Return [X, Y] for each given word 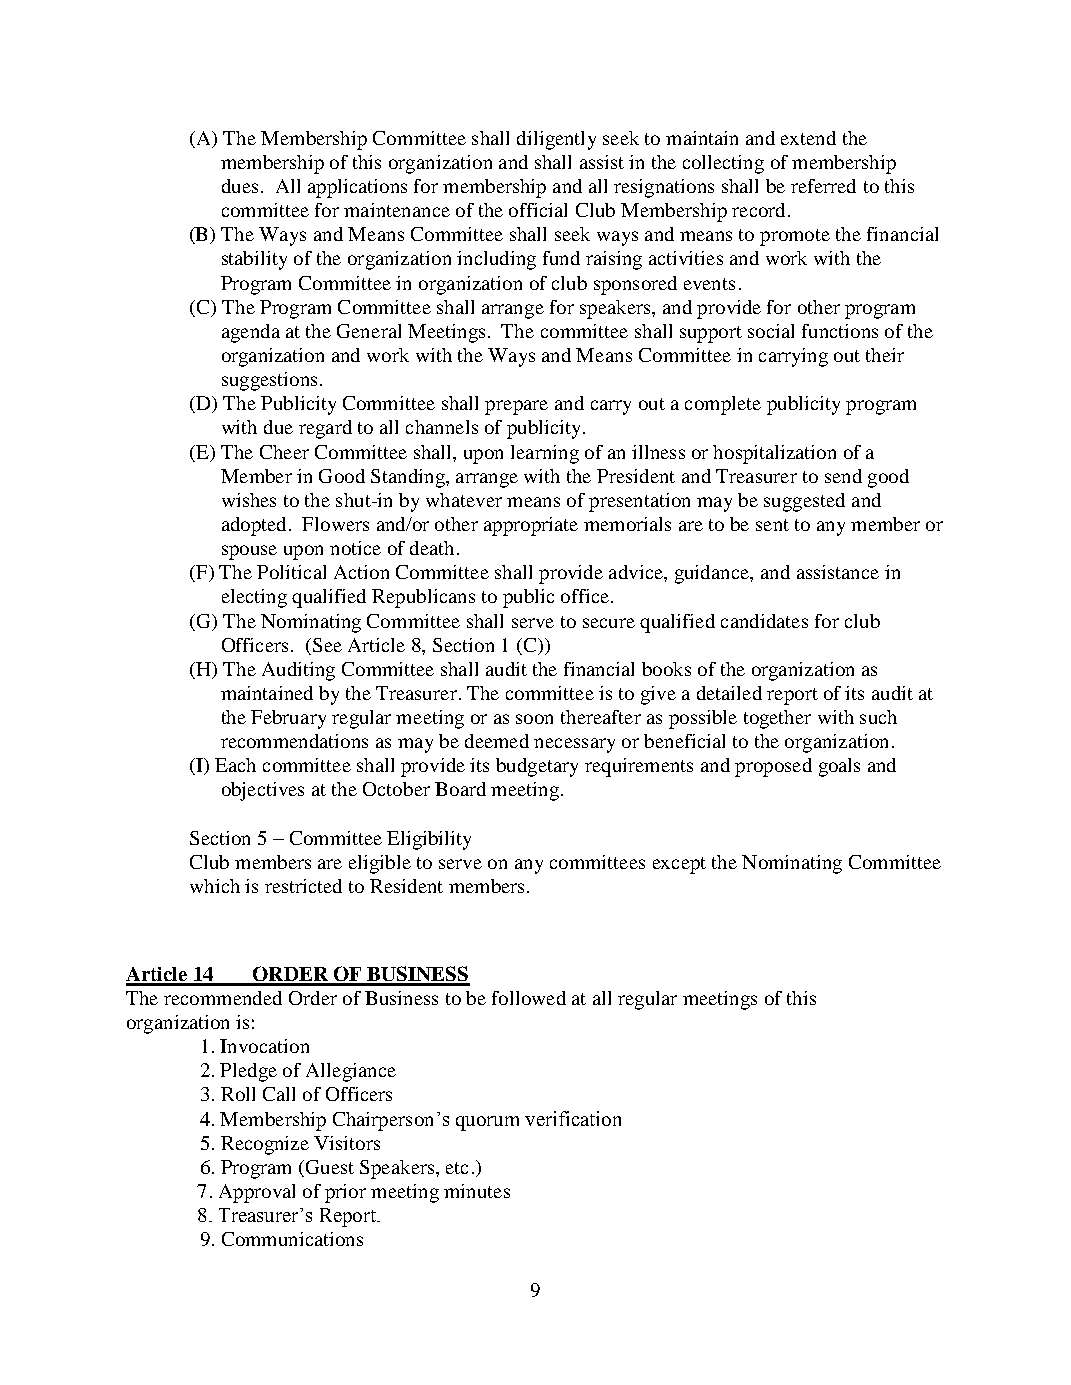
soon [534, 719]
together [777, 719]
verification [573, 1118]
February [288, 719]
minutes [477, 1191]
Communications [292, 1239]
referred [823, 186]
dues [240, 186]
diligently [556, 140]
